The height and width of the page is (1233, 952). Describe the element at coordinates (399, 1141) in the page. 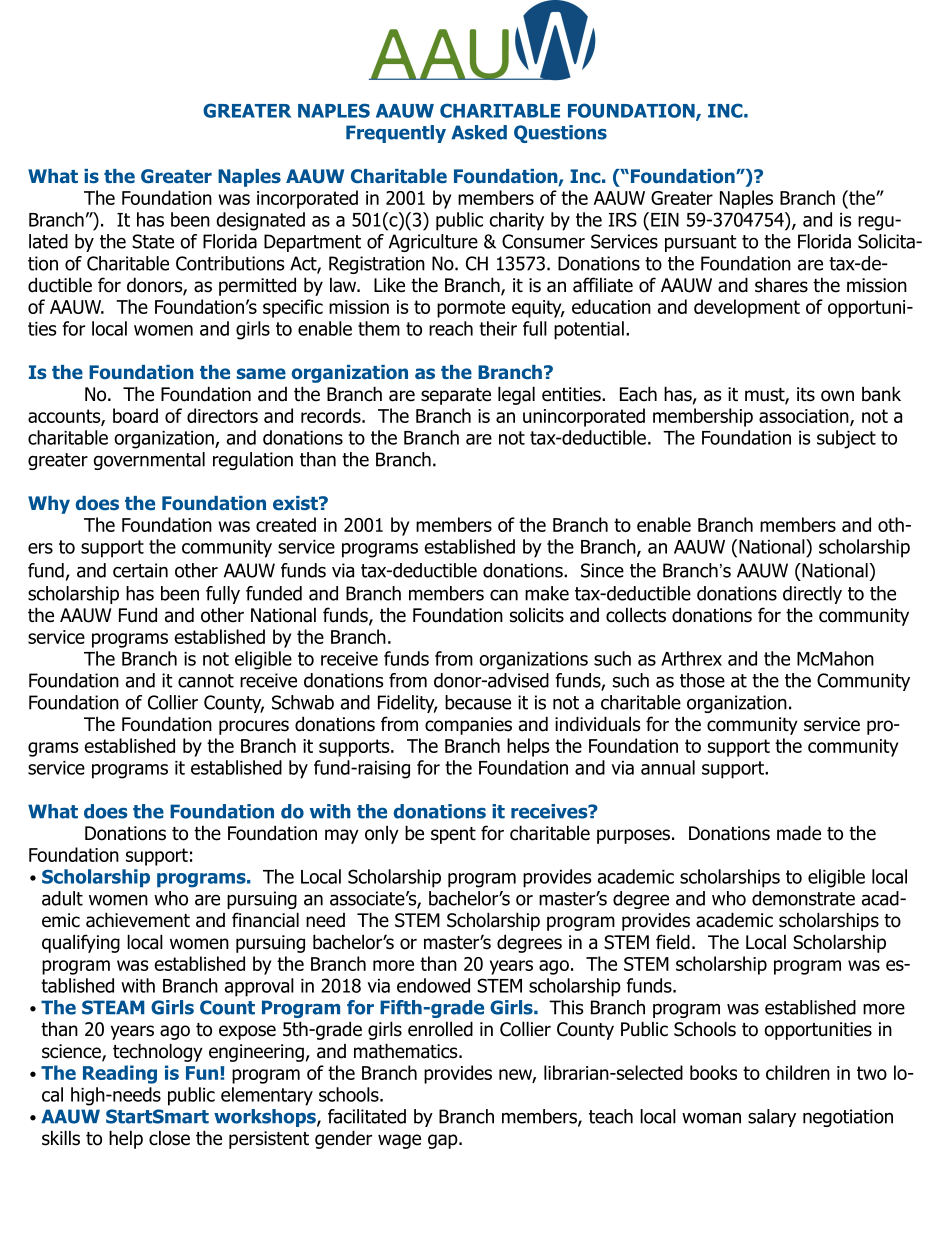

I see `wage` at that location.
